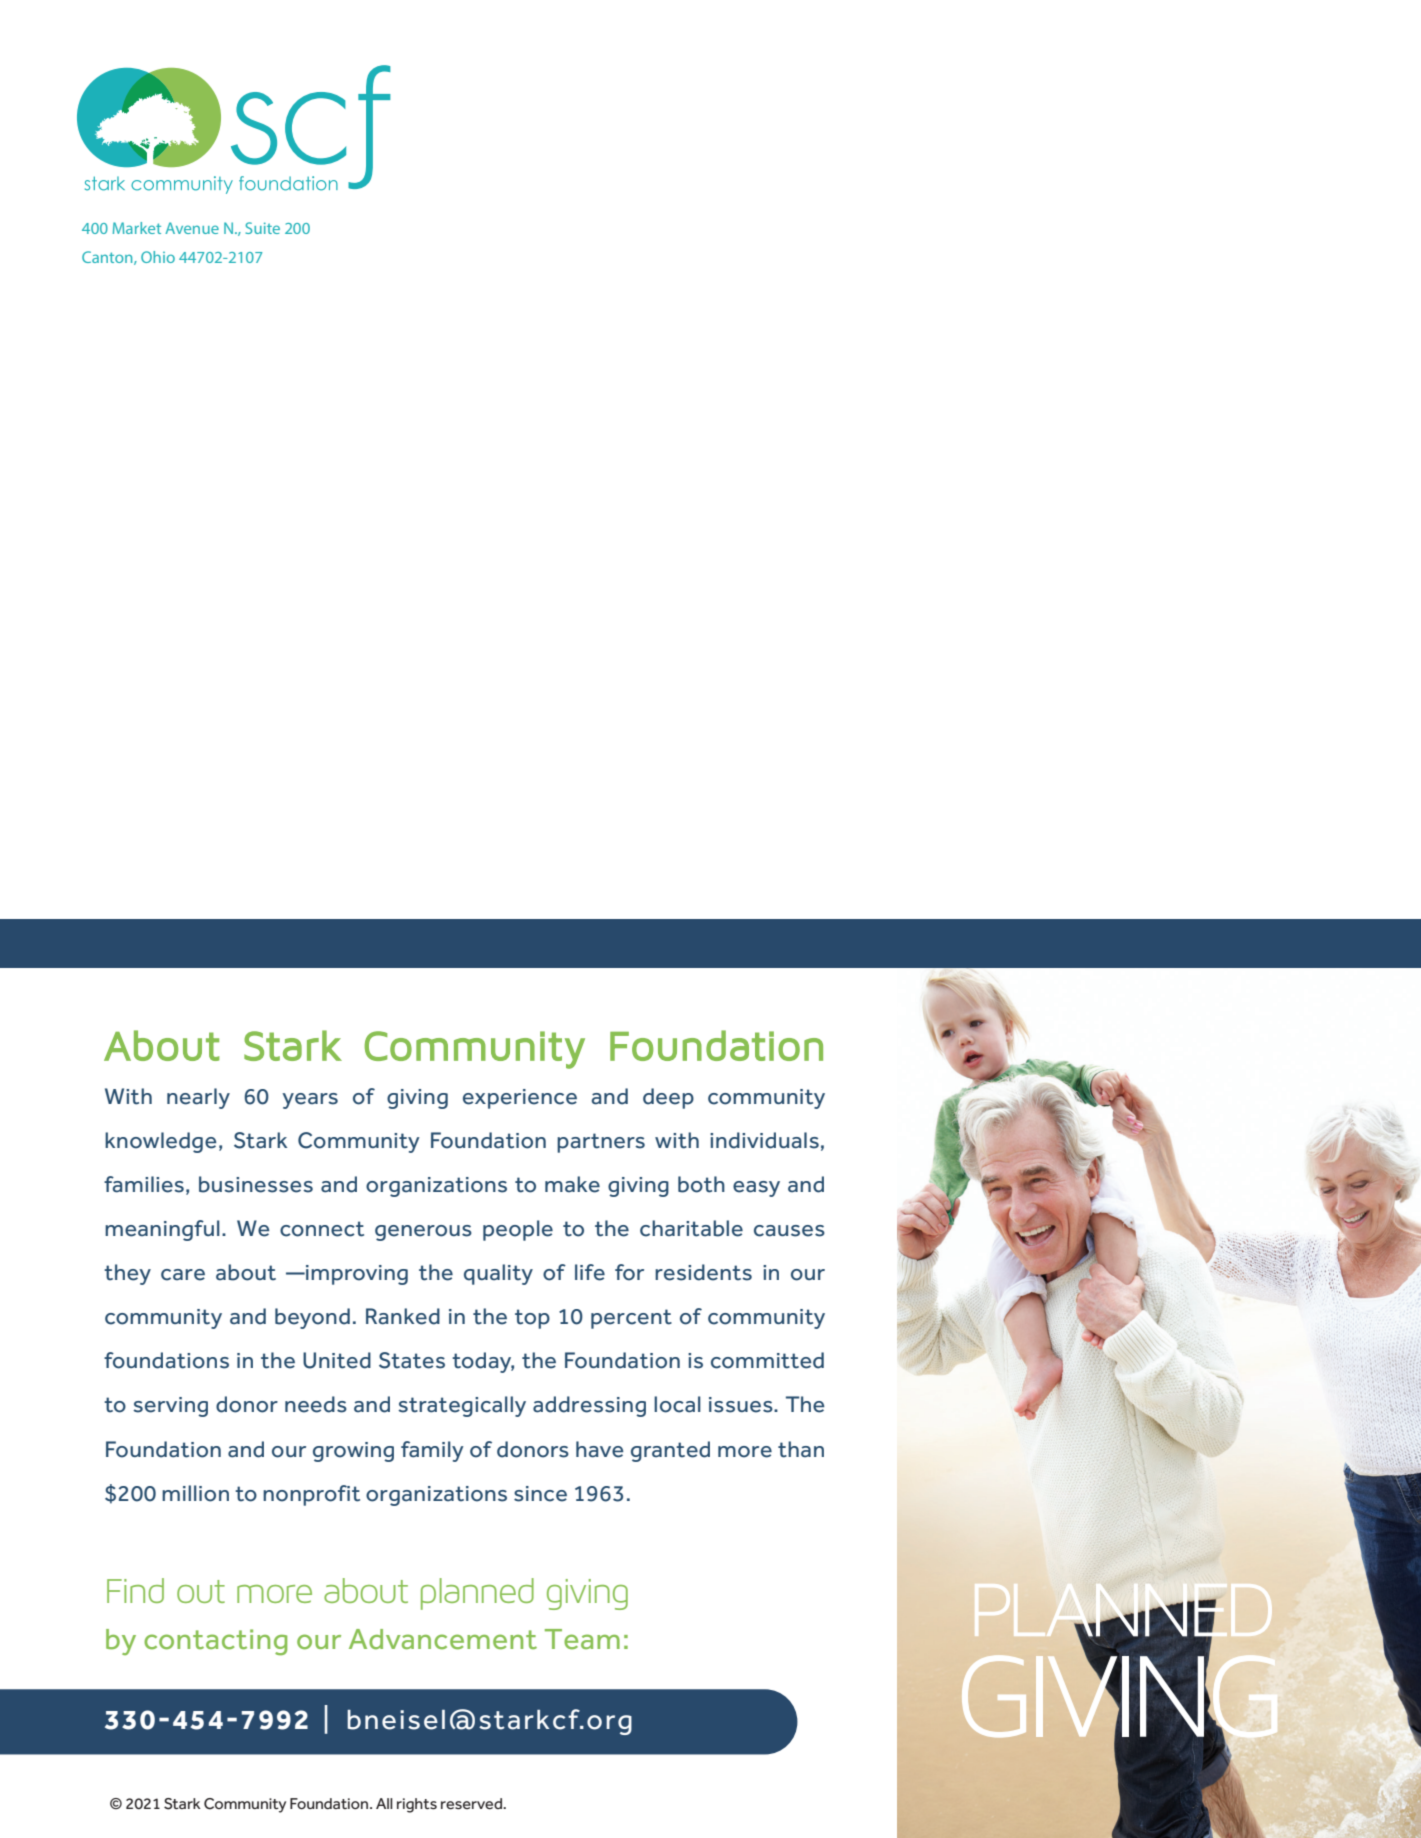  Describe the element at coordinates (137, 228) in the screenshot. I see `Market` at that location.
